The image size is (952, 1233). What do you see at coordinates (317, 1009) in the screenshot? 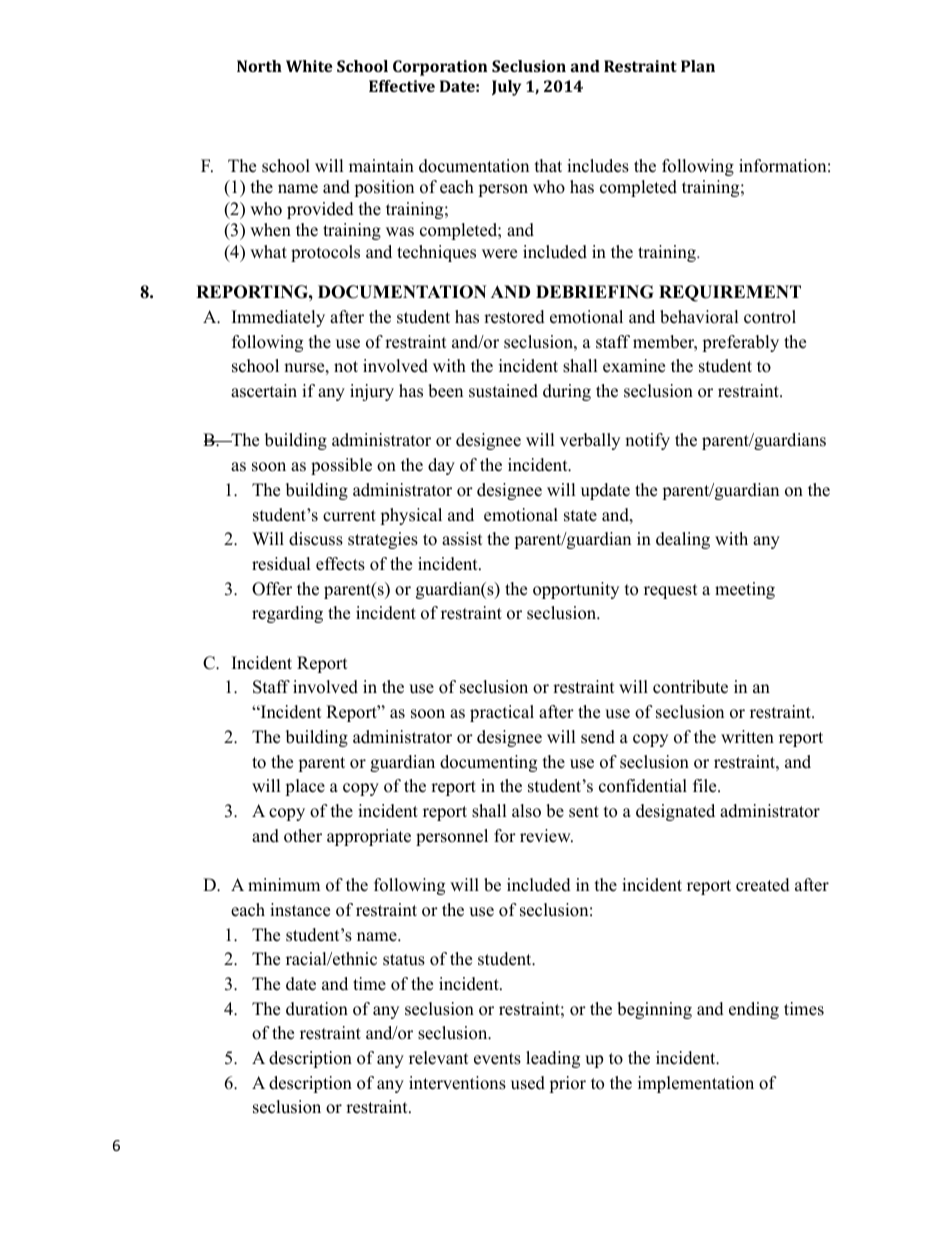
I see `duration` at bounding box center [317, 1009].
